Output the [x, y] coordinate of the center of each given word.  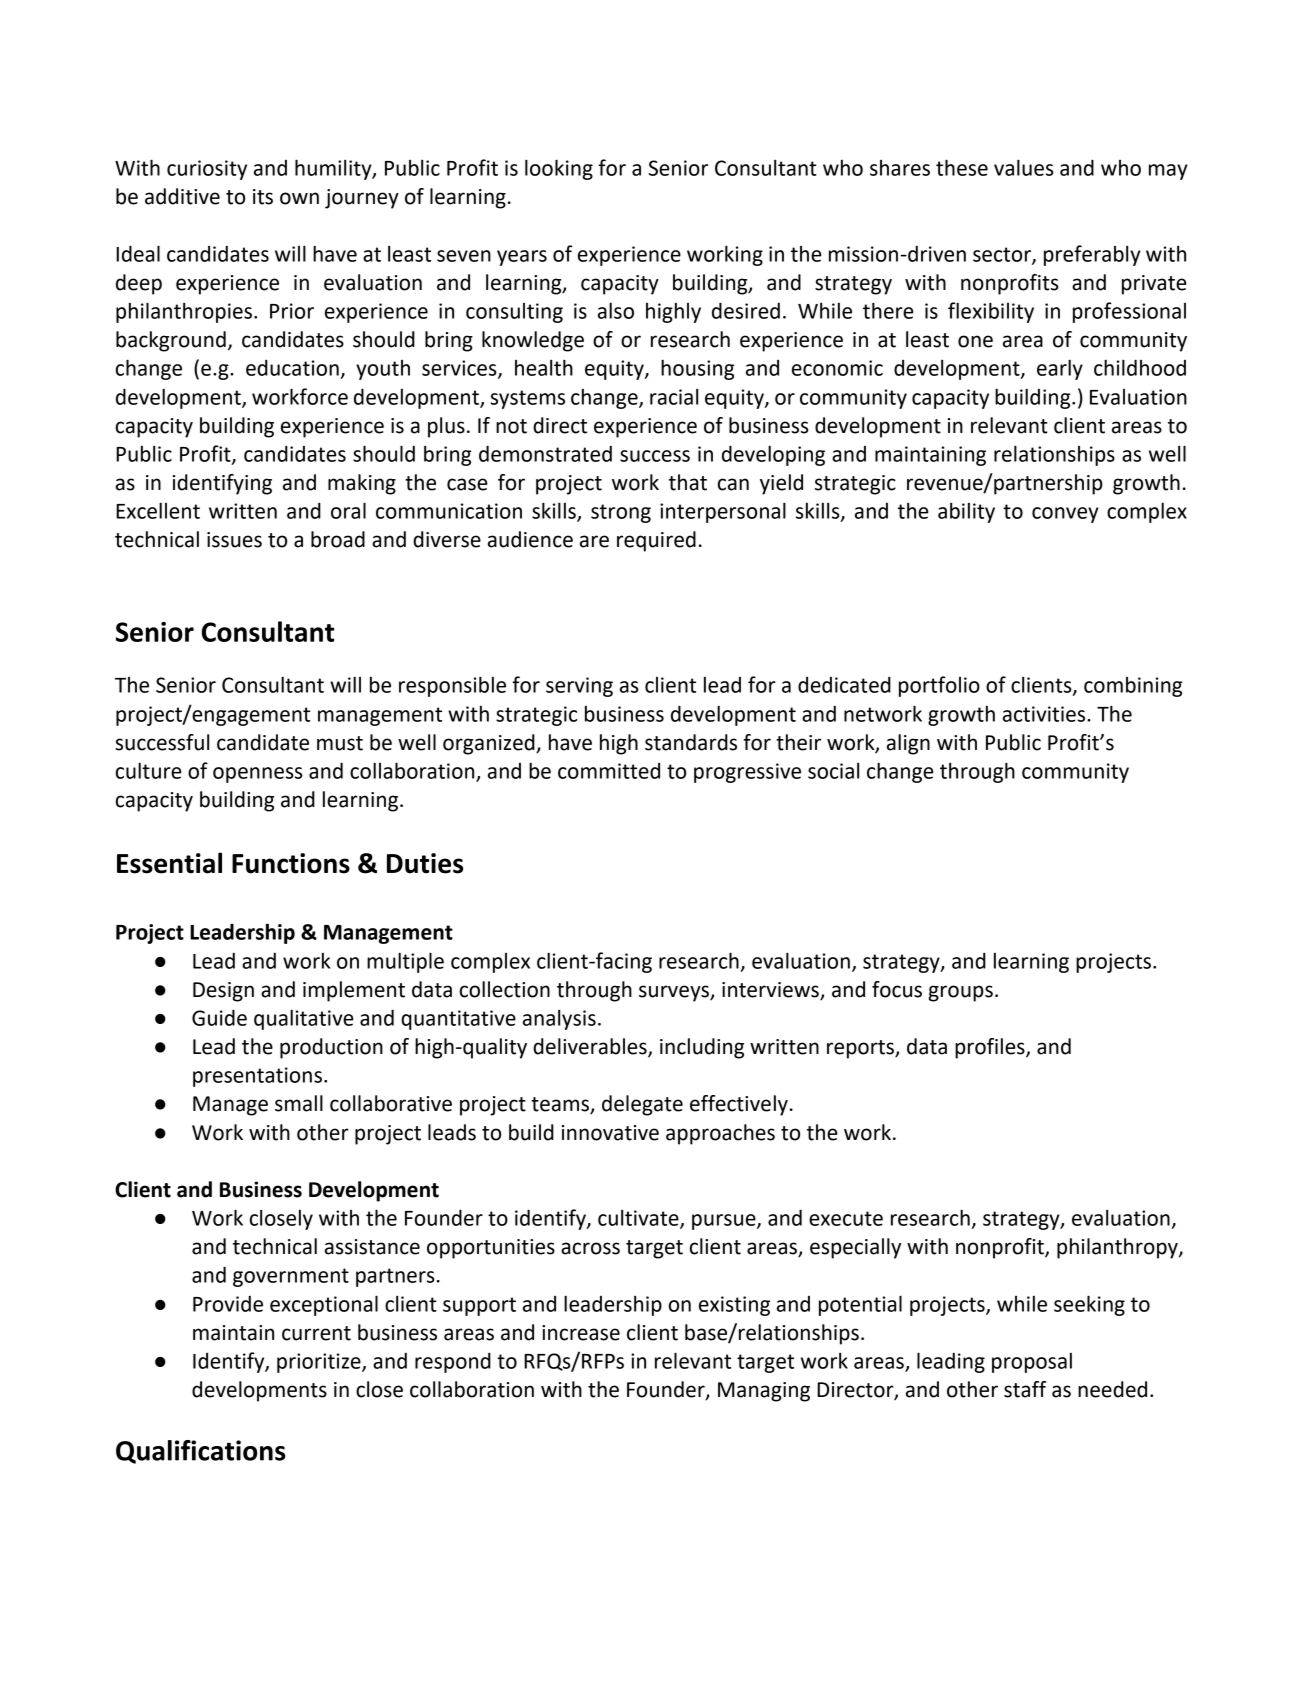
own [299, 198]
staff [1025, 1389]
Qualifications [200, 1452]
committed [609, 771]
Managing [764, 1392]
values [1024, 167]
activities [1045, 714]
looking [559, 169]
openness [258, 775]
